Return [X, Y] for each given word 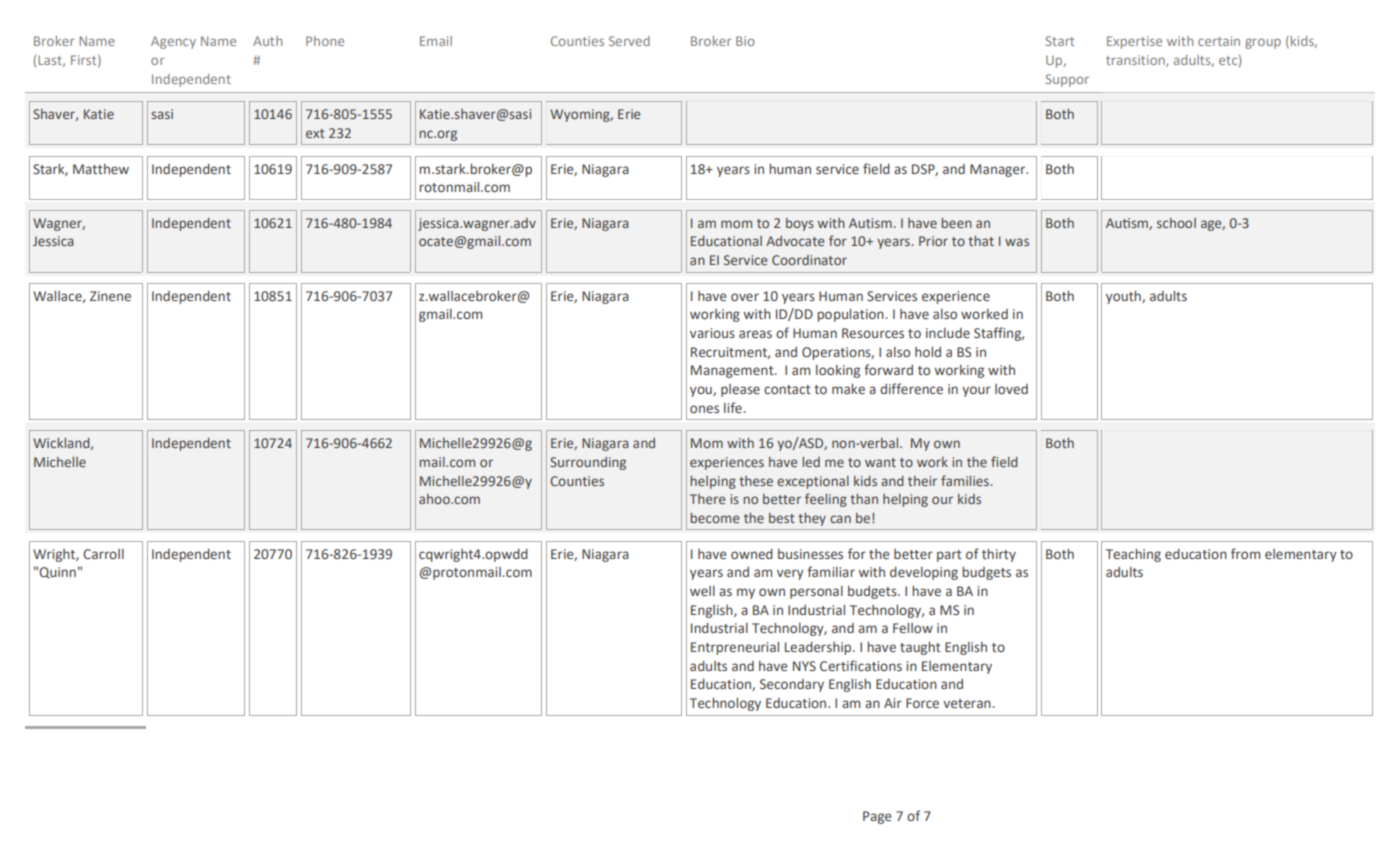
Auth [267, 41]
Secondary [792, 685]
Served [629, 41]
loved [1011, 389]
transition [1136, 61]
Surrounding [588, 463]
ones [704, 409]
